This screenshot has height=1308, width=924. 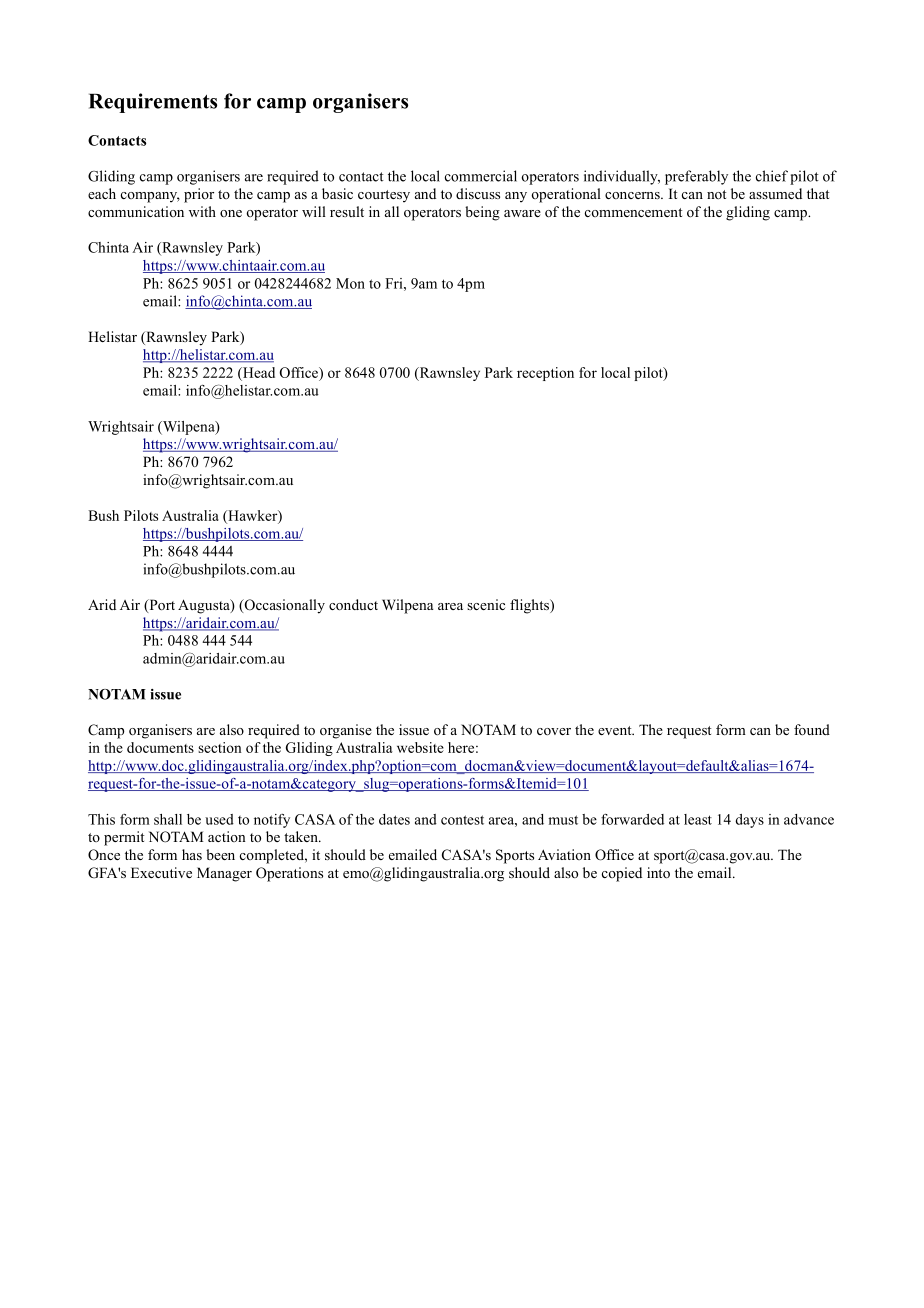 What do you see at coordinates (749, 821) in the screenshot?
I see `days` at bounding box center [749, 821].
